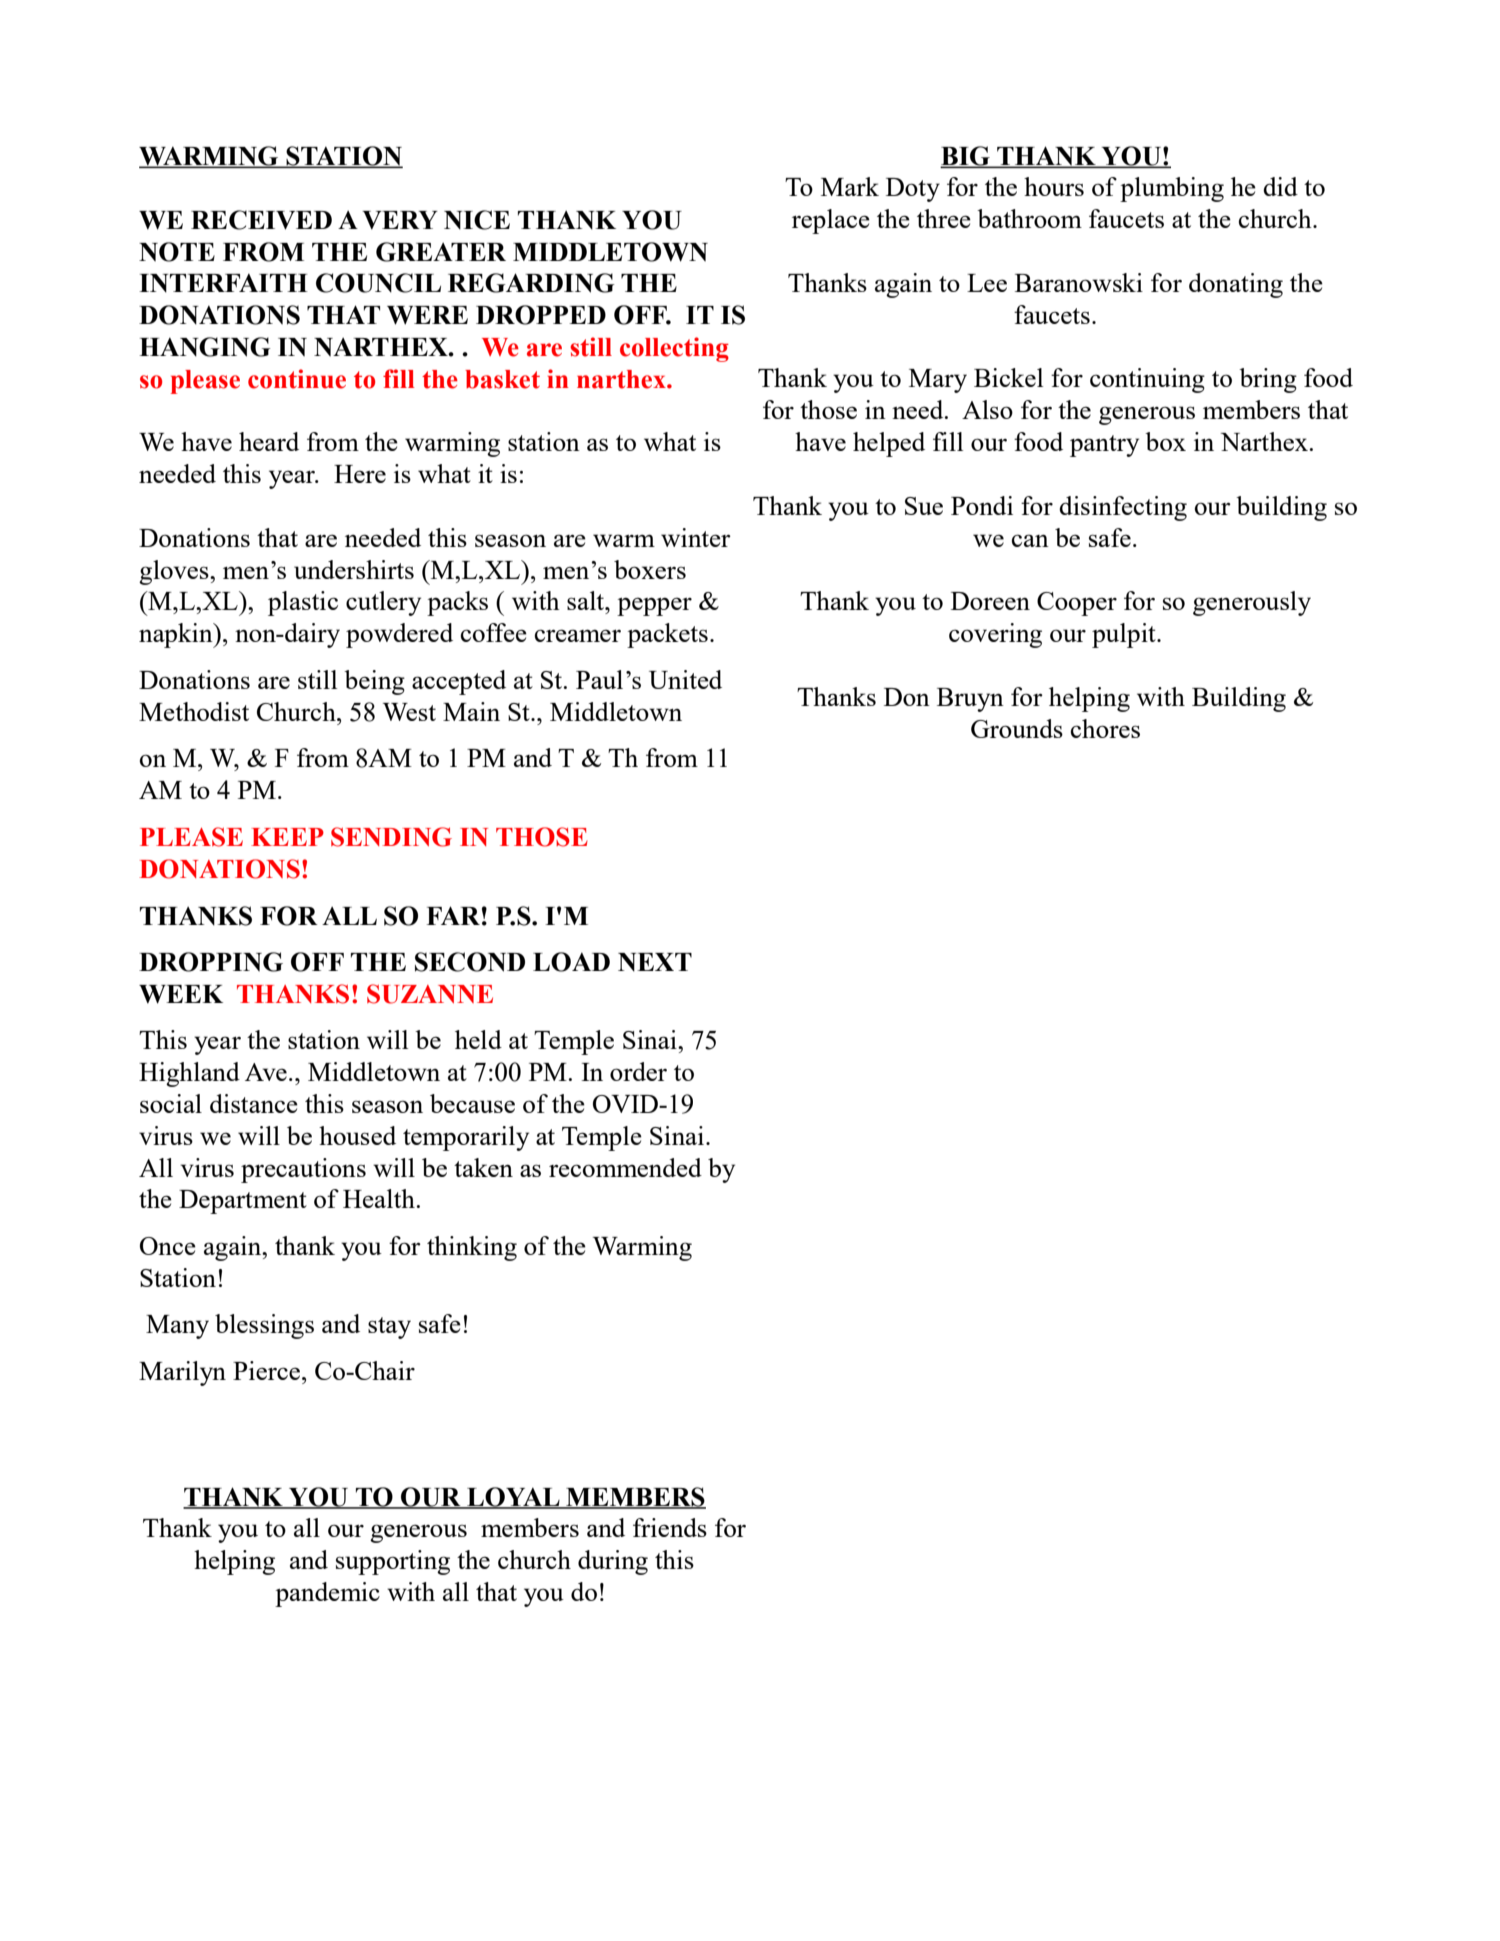 The image size is (1500, 1941). Describe the element at coordinates (261, 220) in the document. I see `RECEIVED` at that location.
